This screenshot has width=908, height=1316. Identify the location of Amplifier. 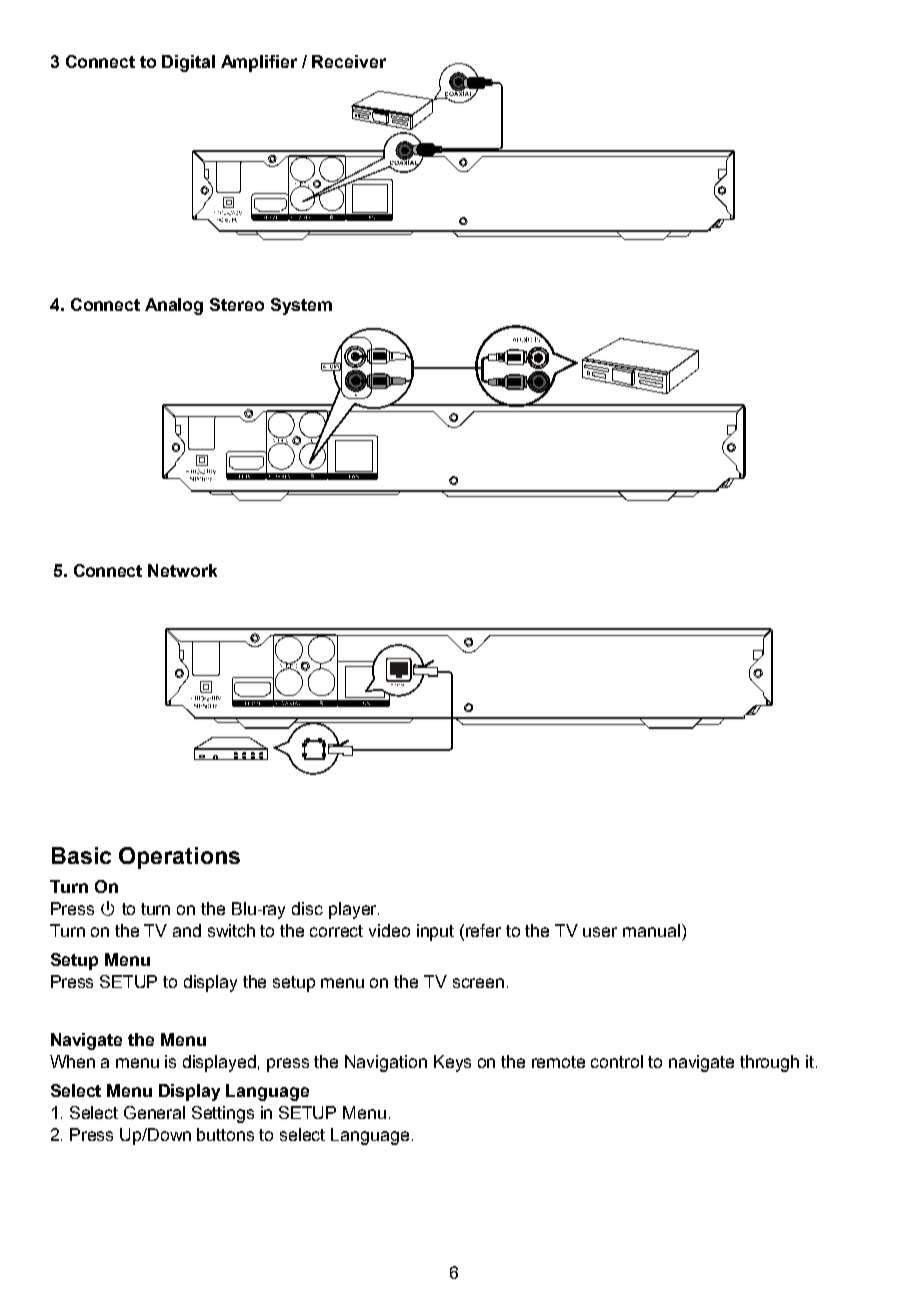
(259, 63).
